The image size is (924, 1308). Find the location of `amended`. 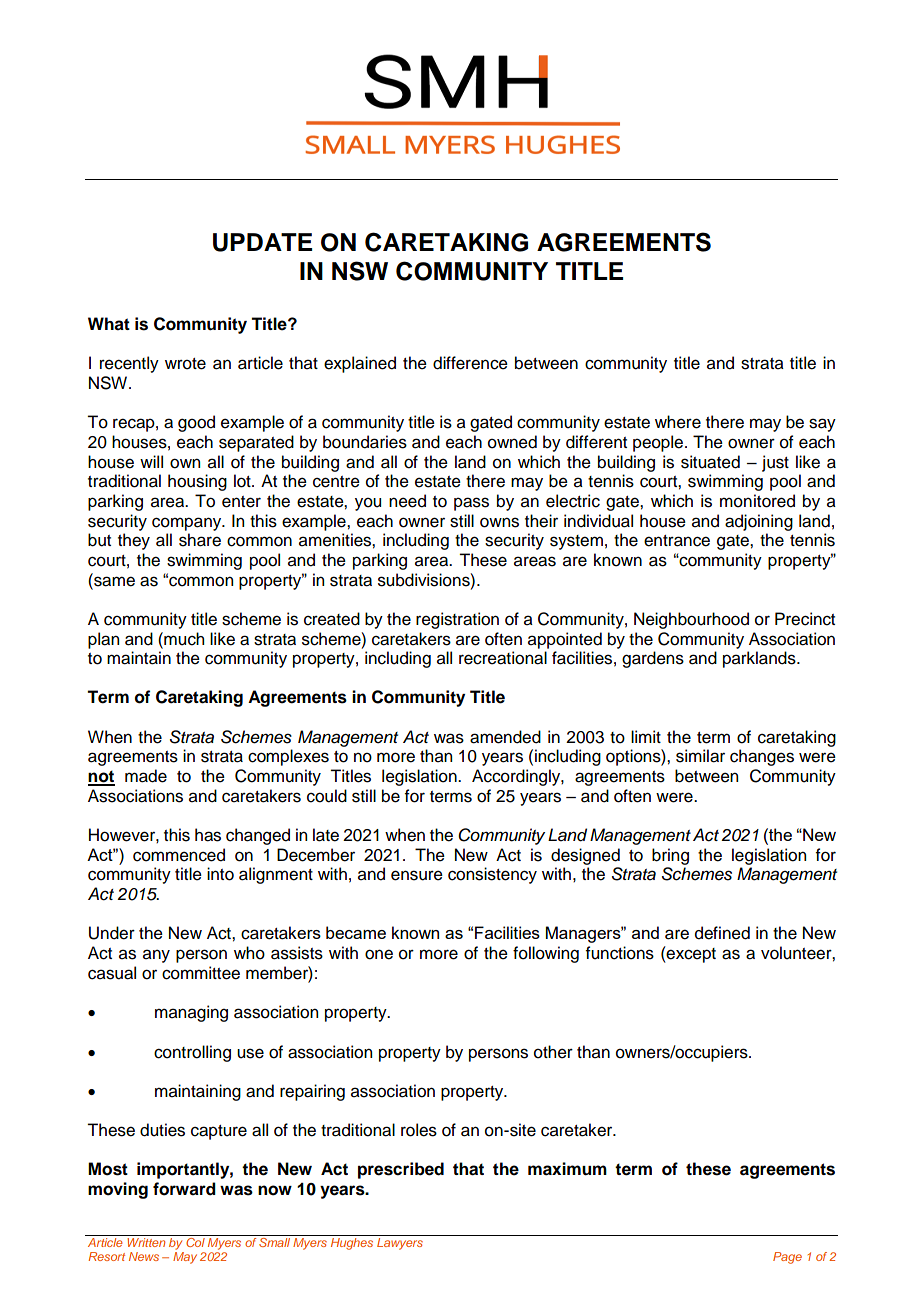

amended is located at coordinates (505, 737).
